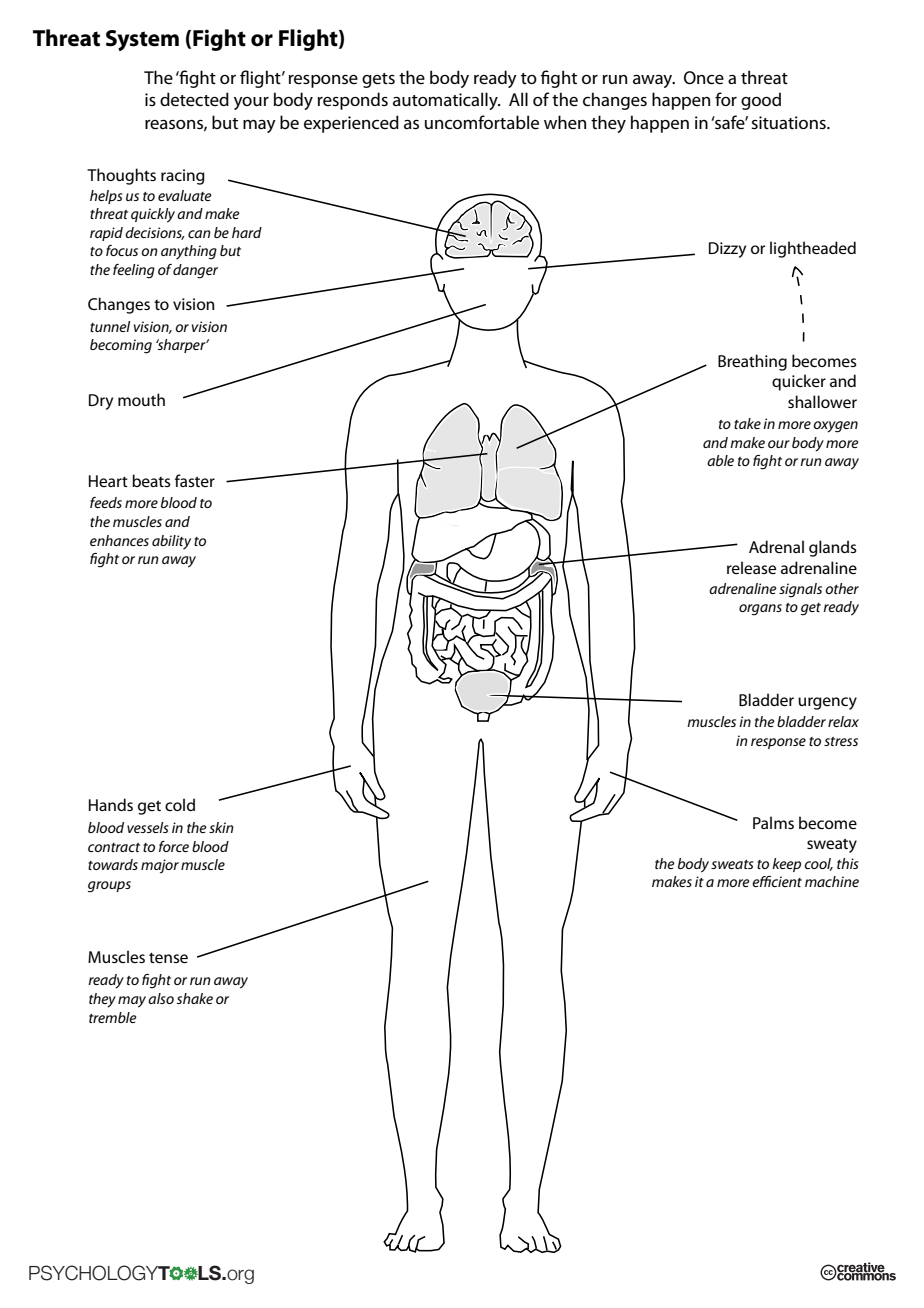 This document has height=1308, width=924. Describe the element at coordinates (751, 567) in the document. I see `release` at that location.
